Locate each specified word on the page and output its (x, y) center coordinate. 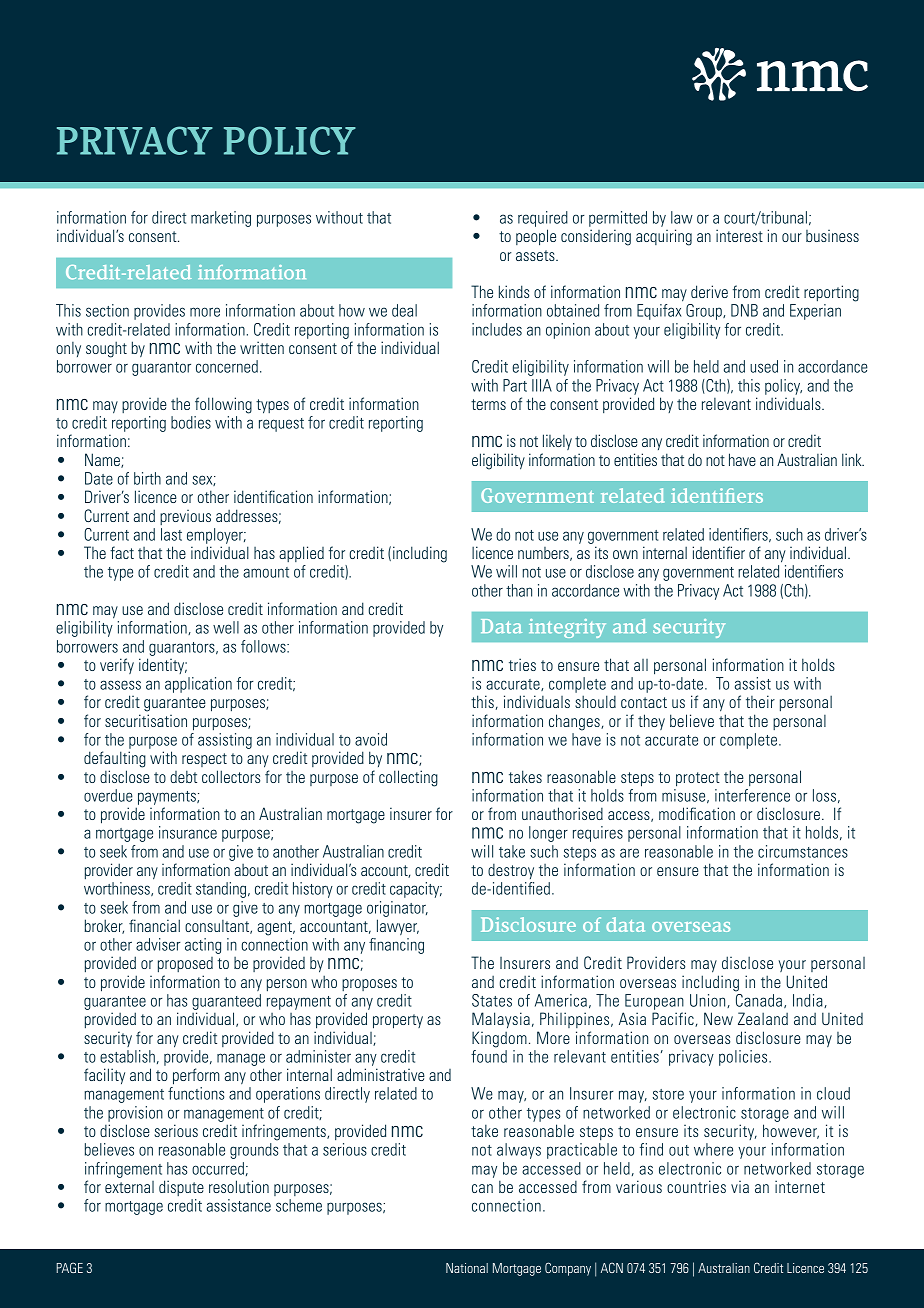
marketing (221, 219)
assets (536, 255)
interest (739, 235)
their (760, 701)
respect (204, 760)
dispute (181, 1188)
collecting (408, 778)
